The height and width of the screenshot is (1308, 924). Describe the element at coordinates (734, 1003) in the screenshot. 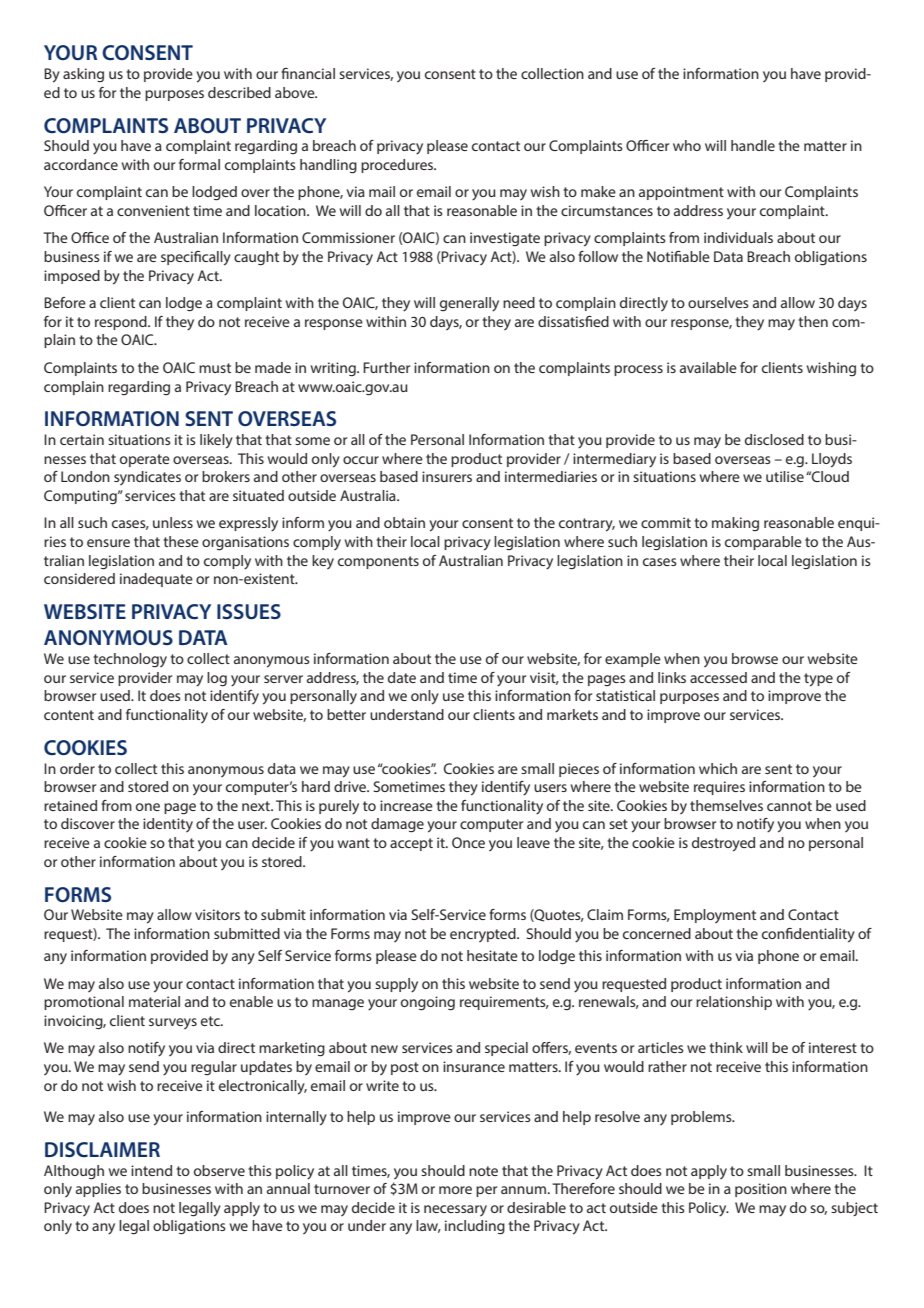

I see `relationship` at that location.
